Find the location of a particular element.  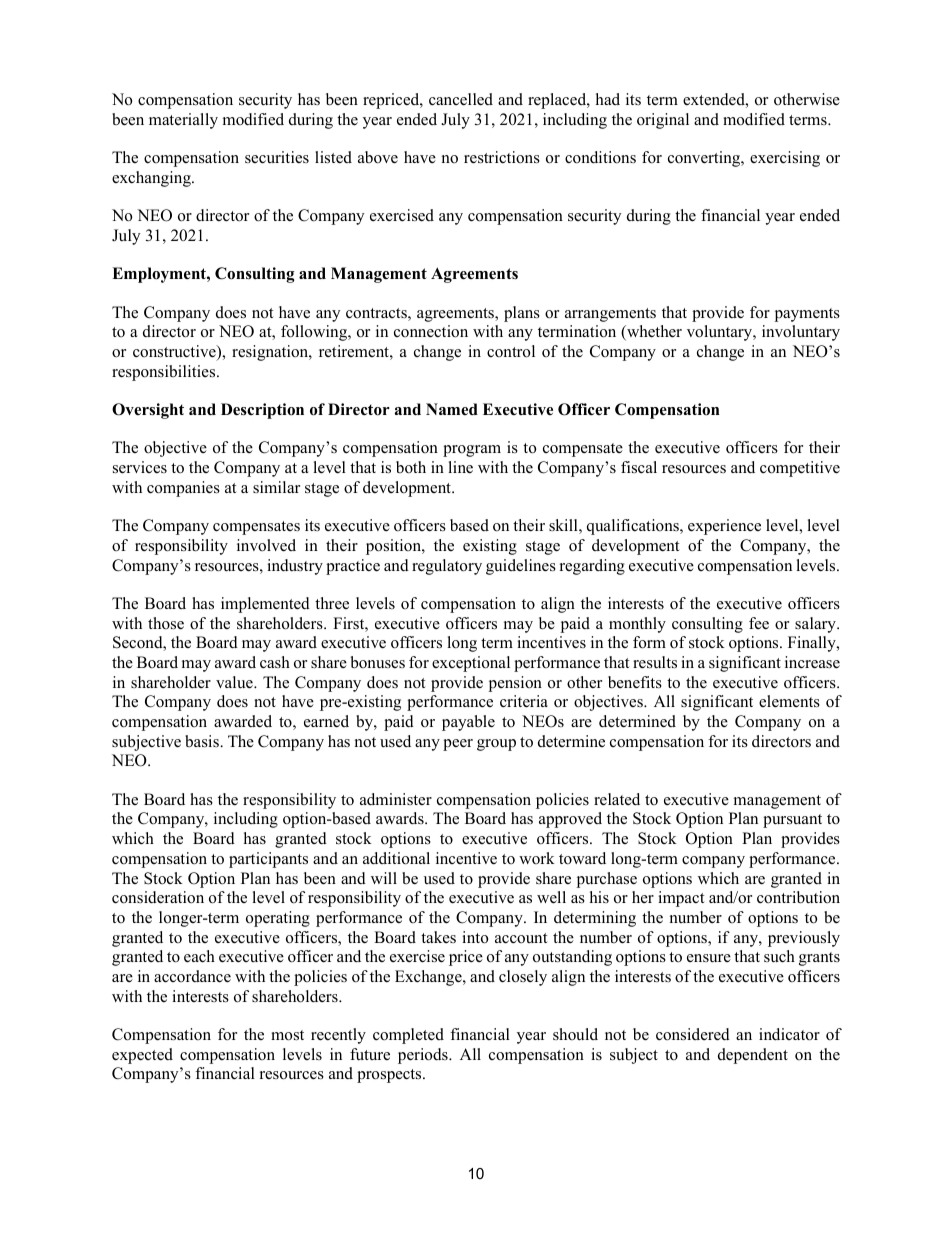

fee is located at coordinates (759, 623).
